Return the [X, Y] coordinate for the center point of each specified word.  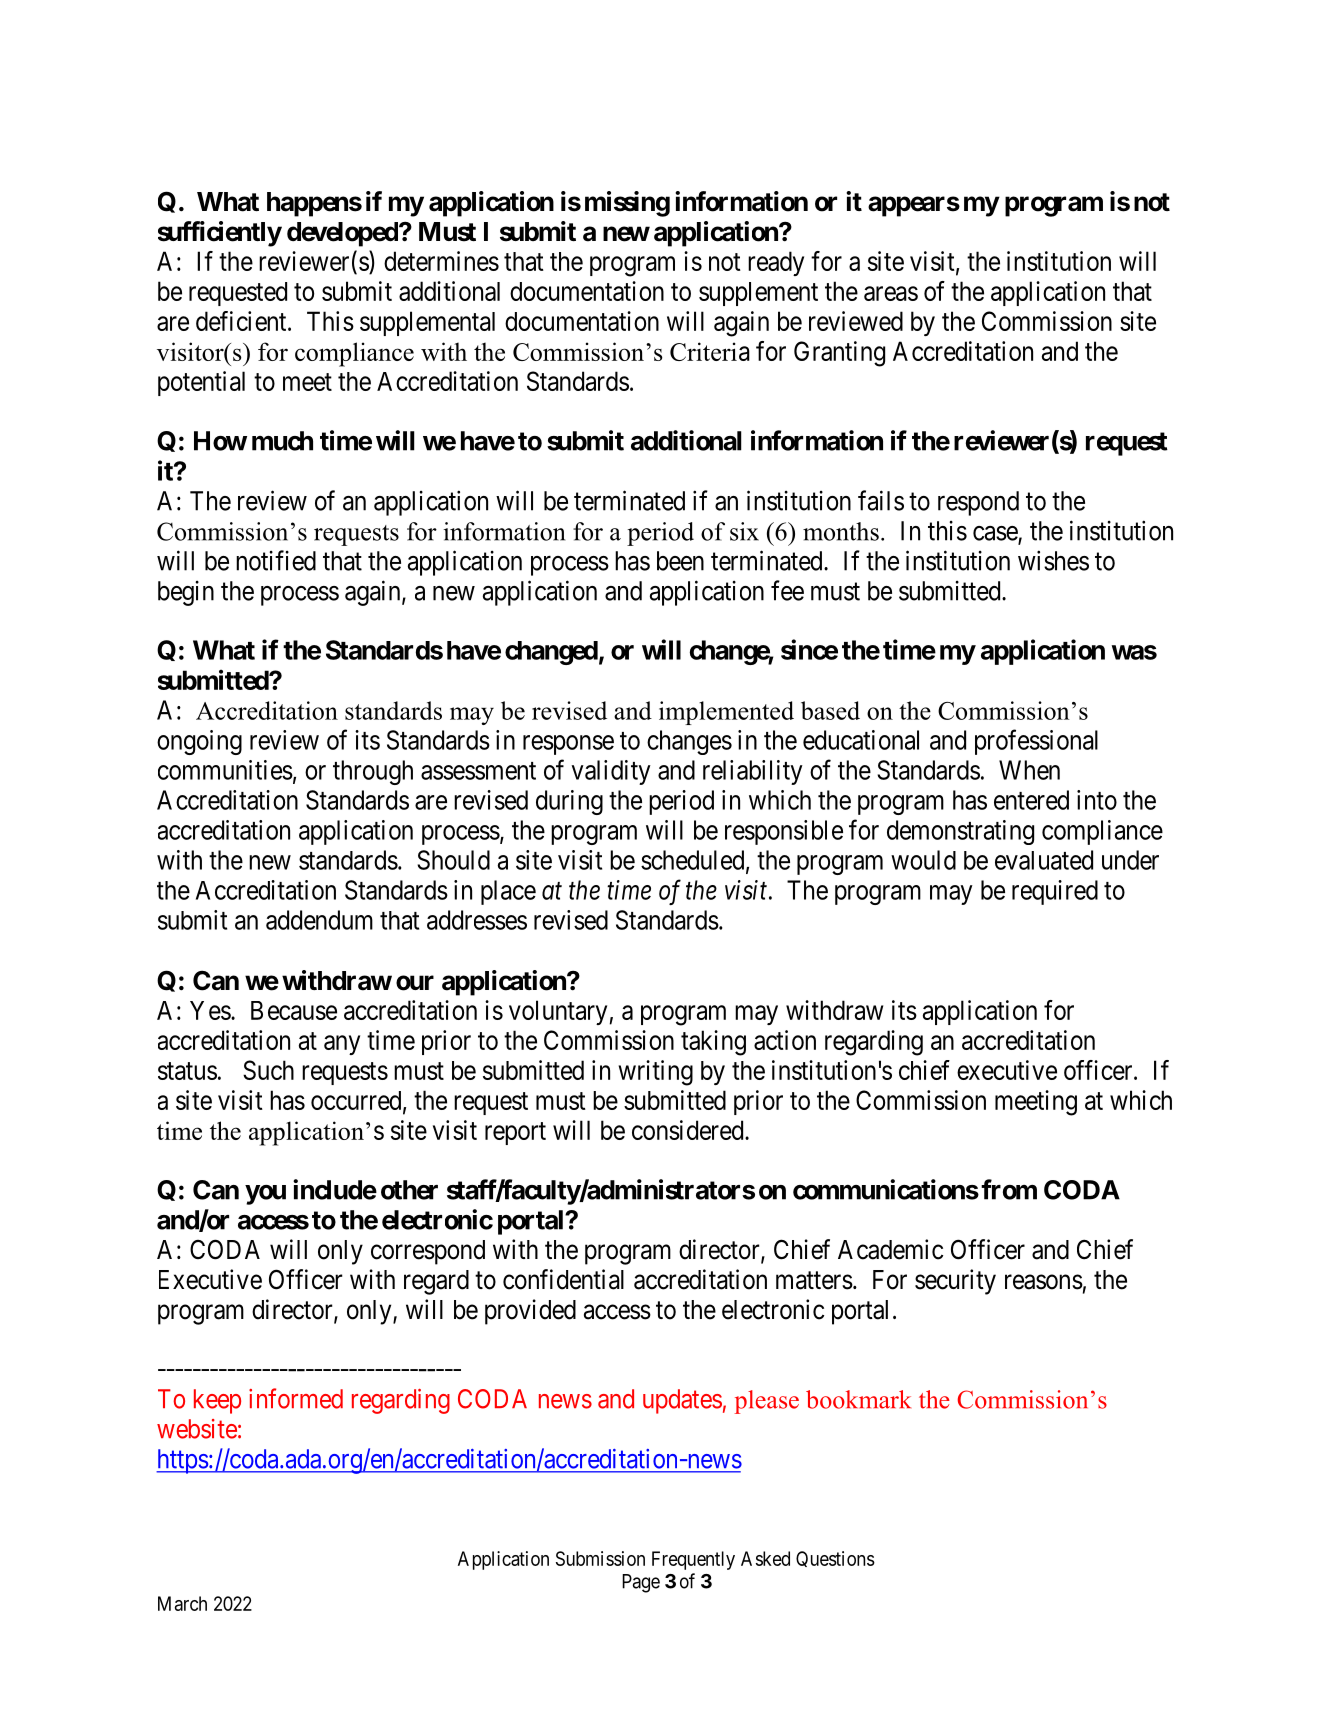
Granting [839, 354]
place [508, 892]
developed [343, 234]
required [1055, 892]
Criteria [710, 351]
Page [641, 1583]
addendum [319, 920]
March [182, 1603]
